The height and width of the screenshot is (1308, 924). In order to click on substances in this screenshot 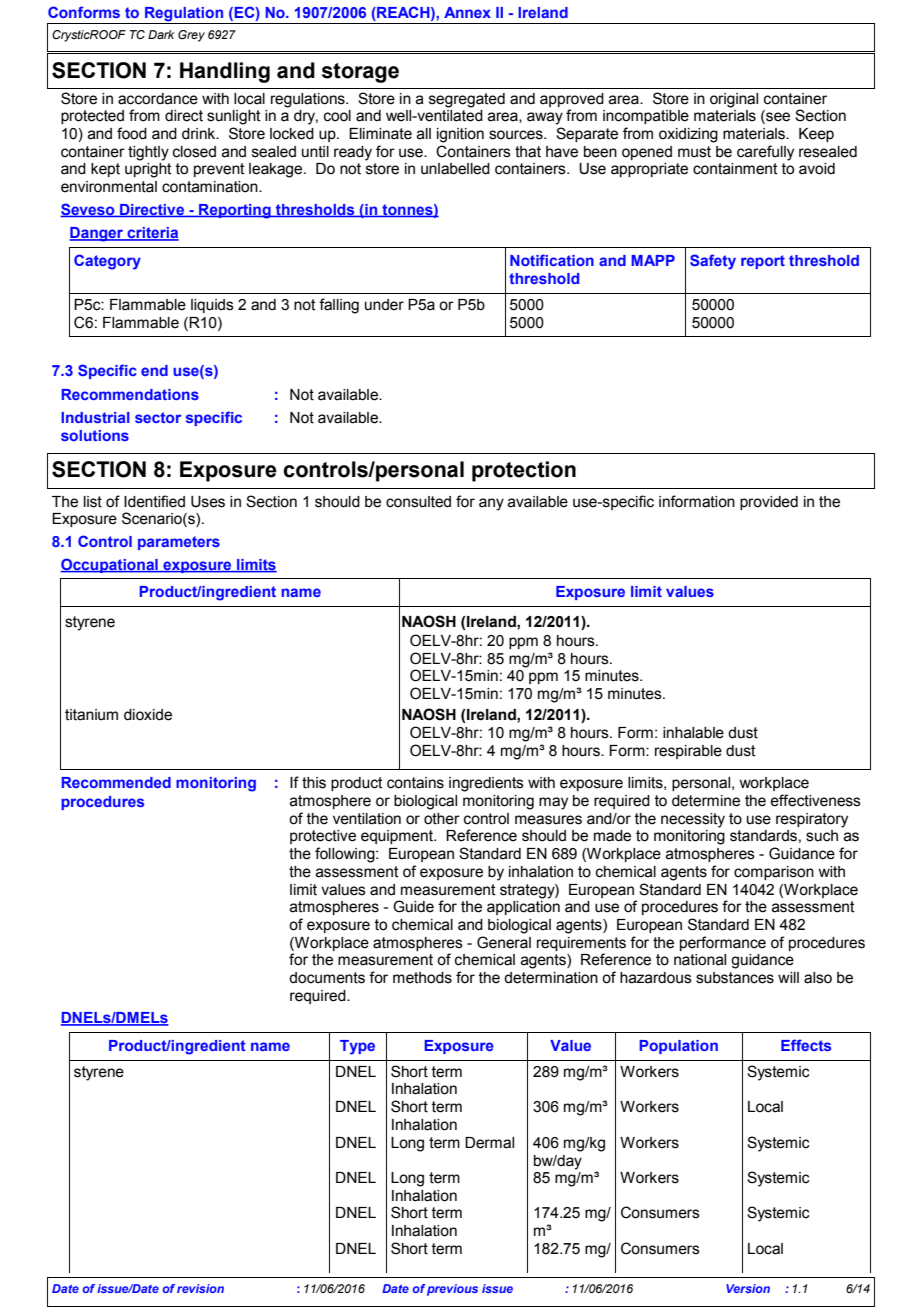, I will do `click(735, 978)`.
